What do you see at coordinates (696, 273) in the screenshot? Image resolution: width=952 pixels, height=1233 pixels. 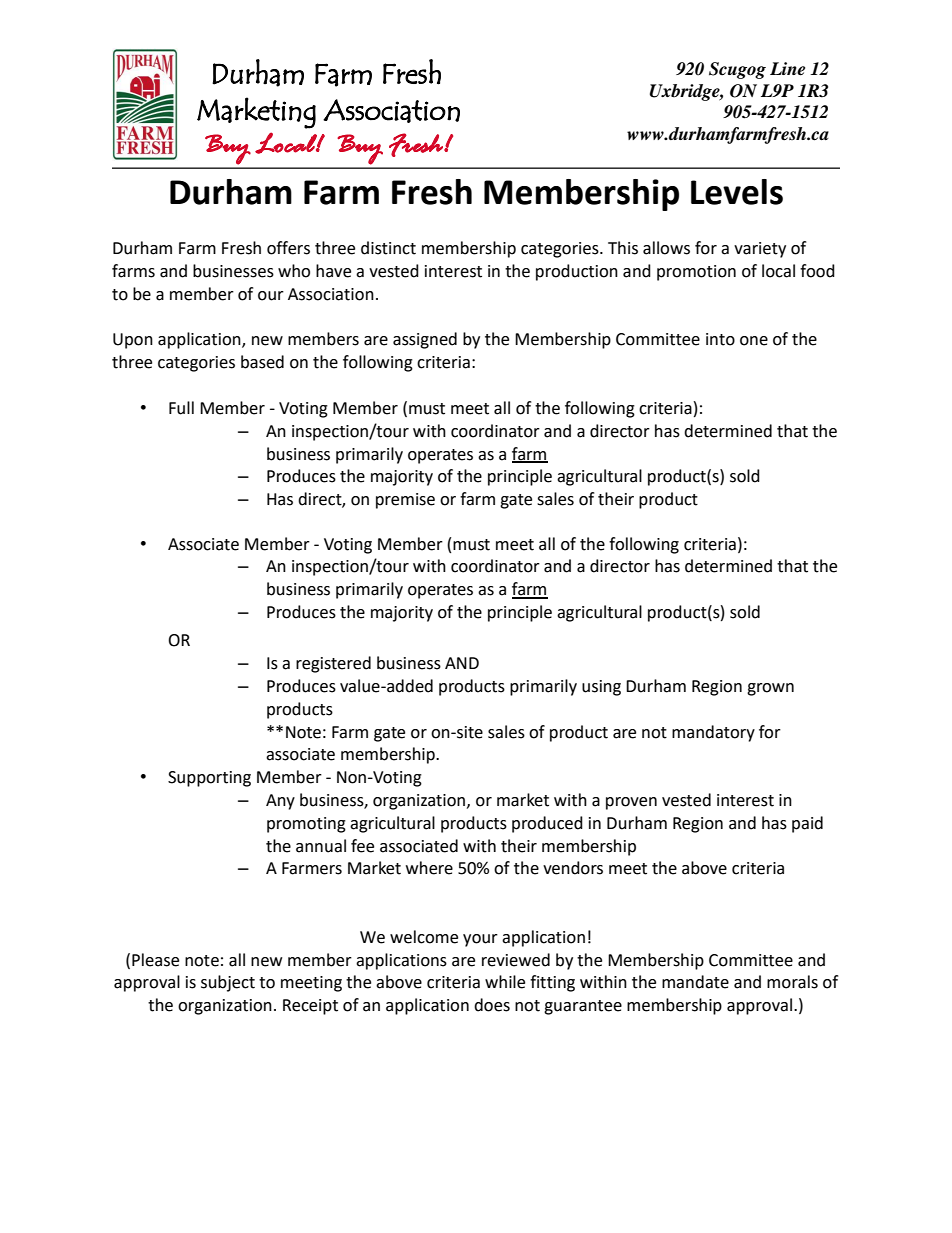 I see `promotion` at bounding box center [696, 273].
